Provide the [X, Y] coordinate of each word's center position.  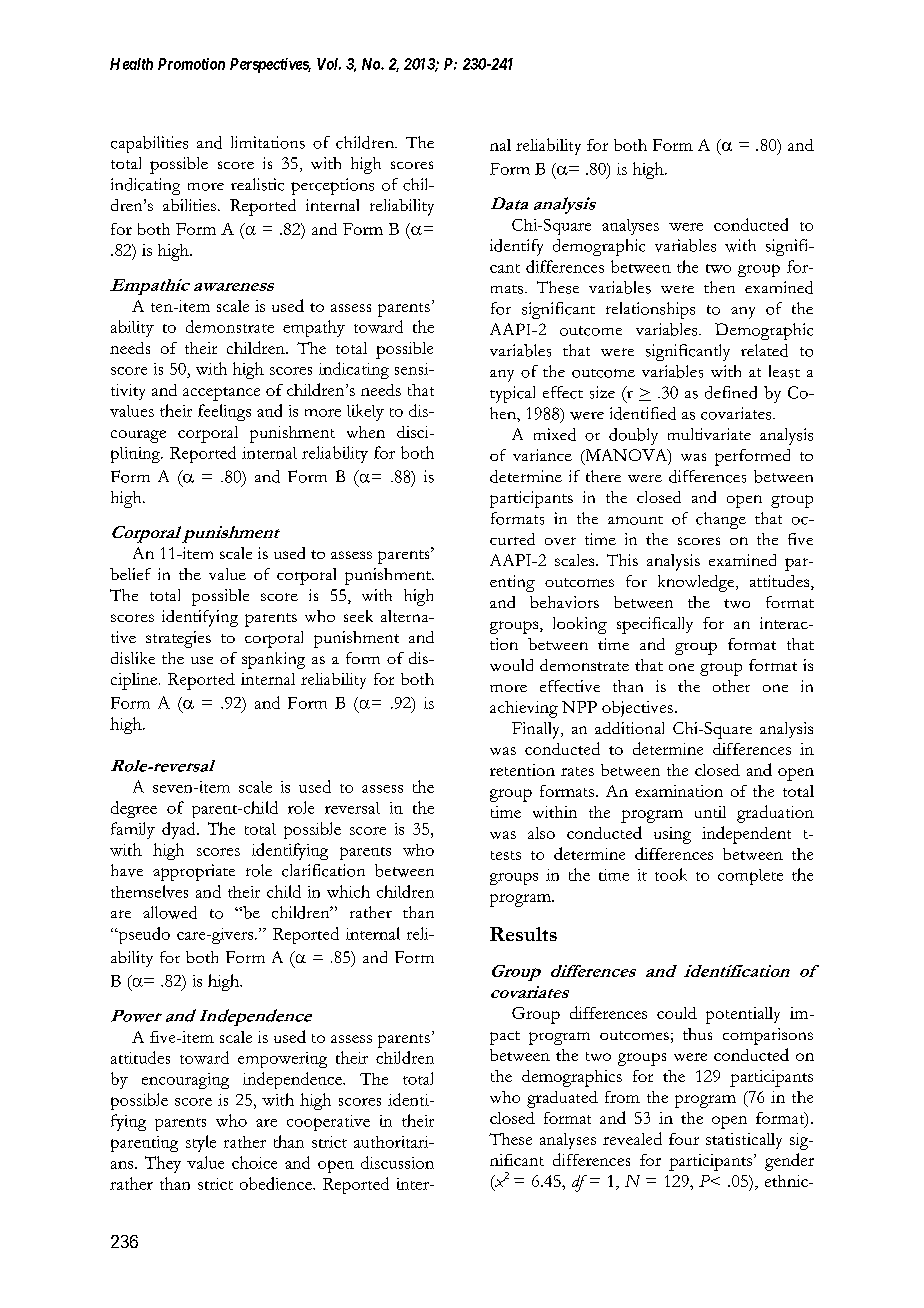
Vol [329, 64]
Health [131, 64]
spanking [273, 660]
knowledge [697, 583]
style [201, 1143]
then [719, 287]
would [511, 665]
